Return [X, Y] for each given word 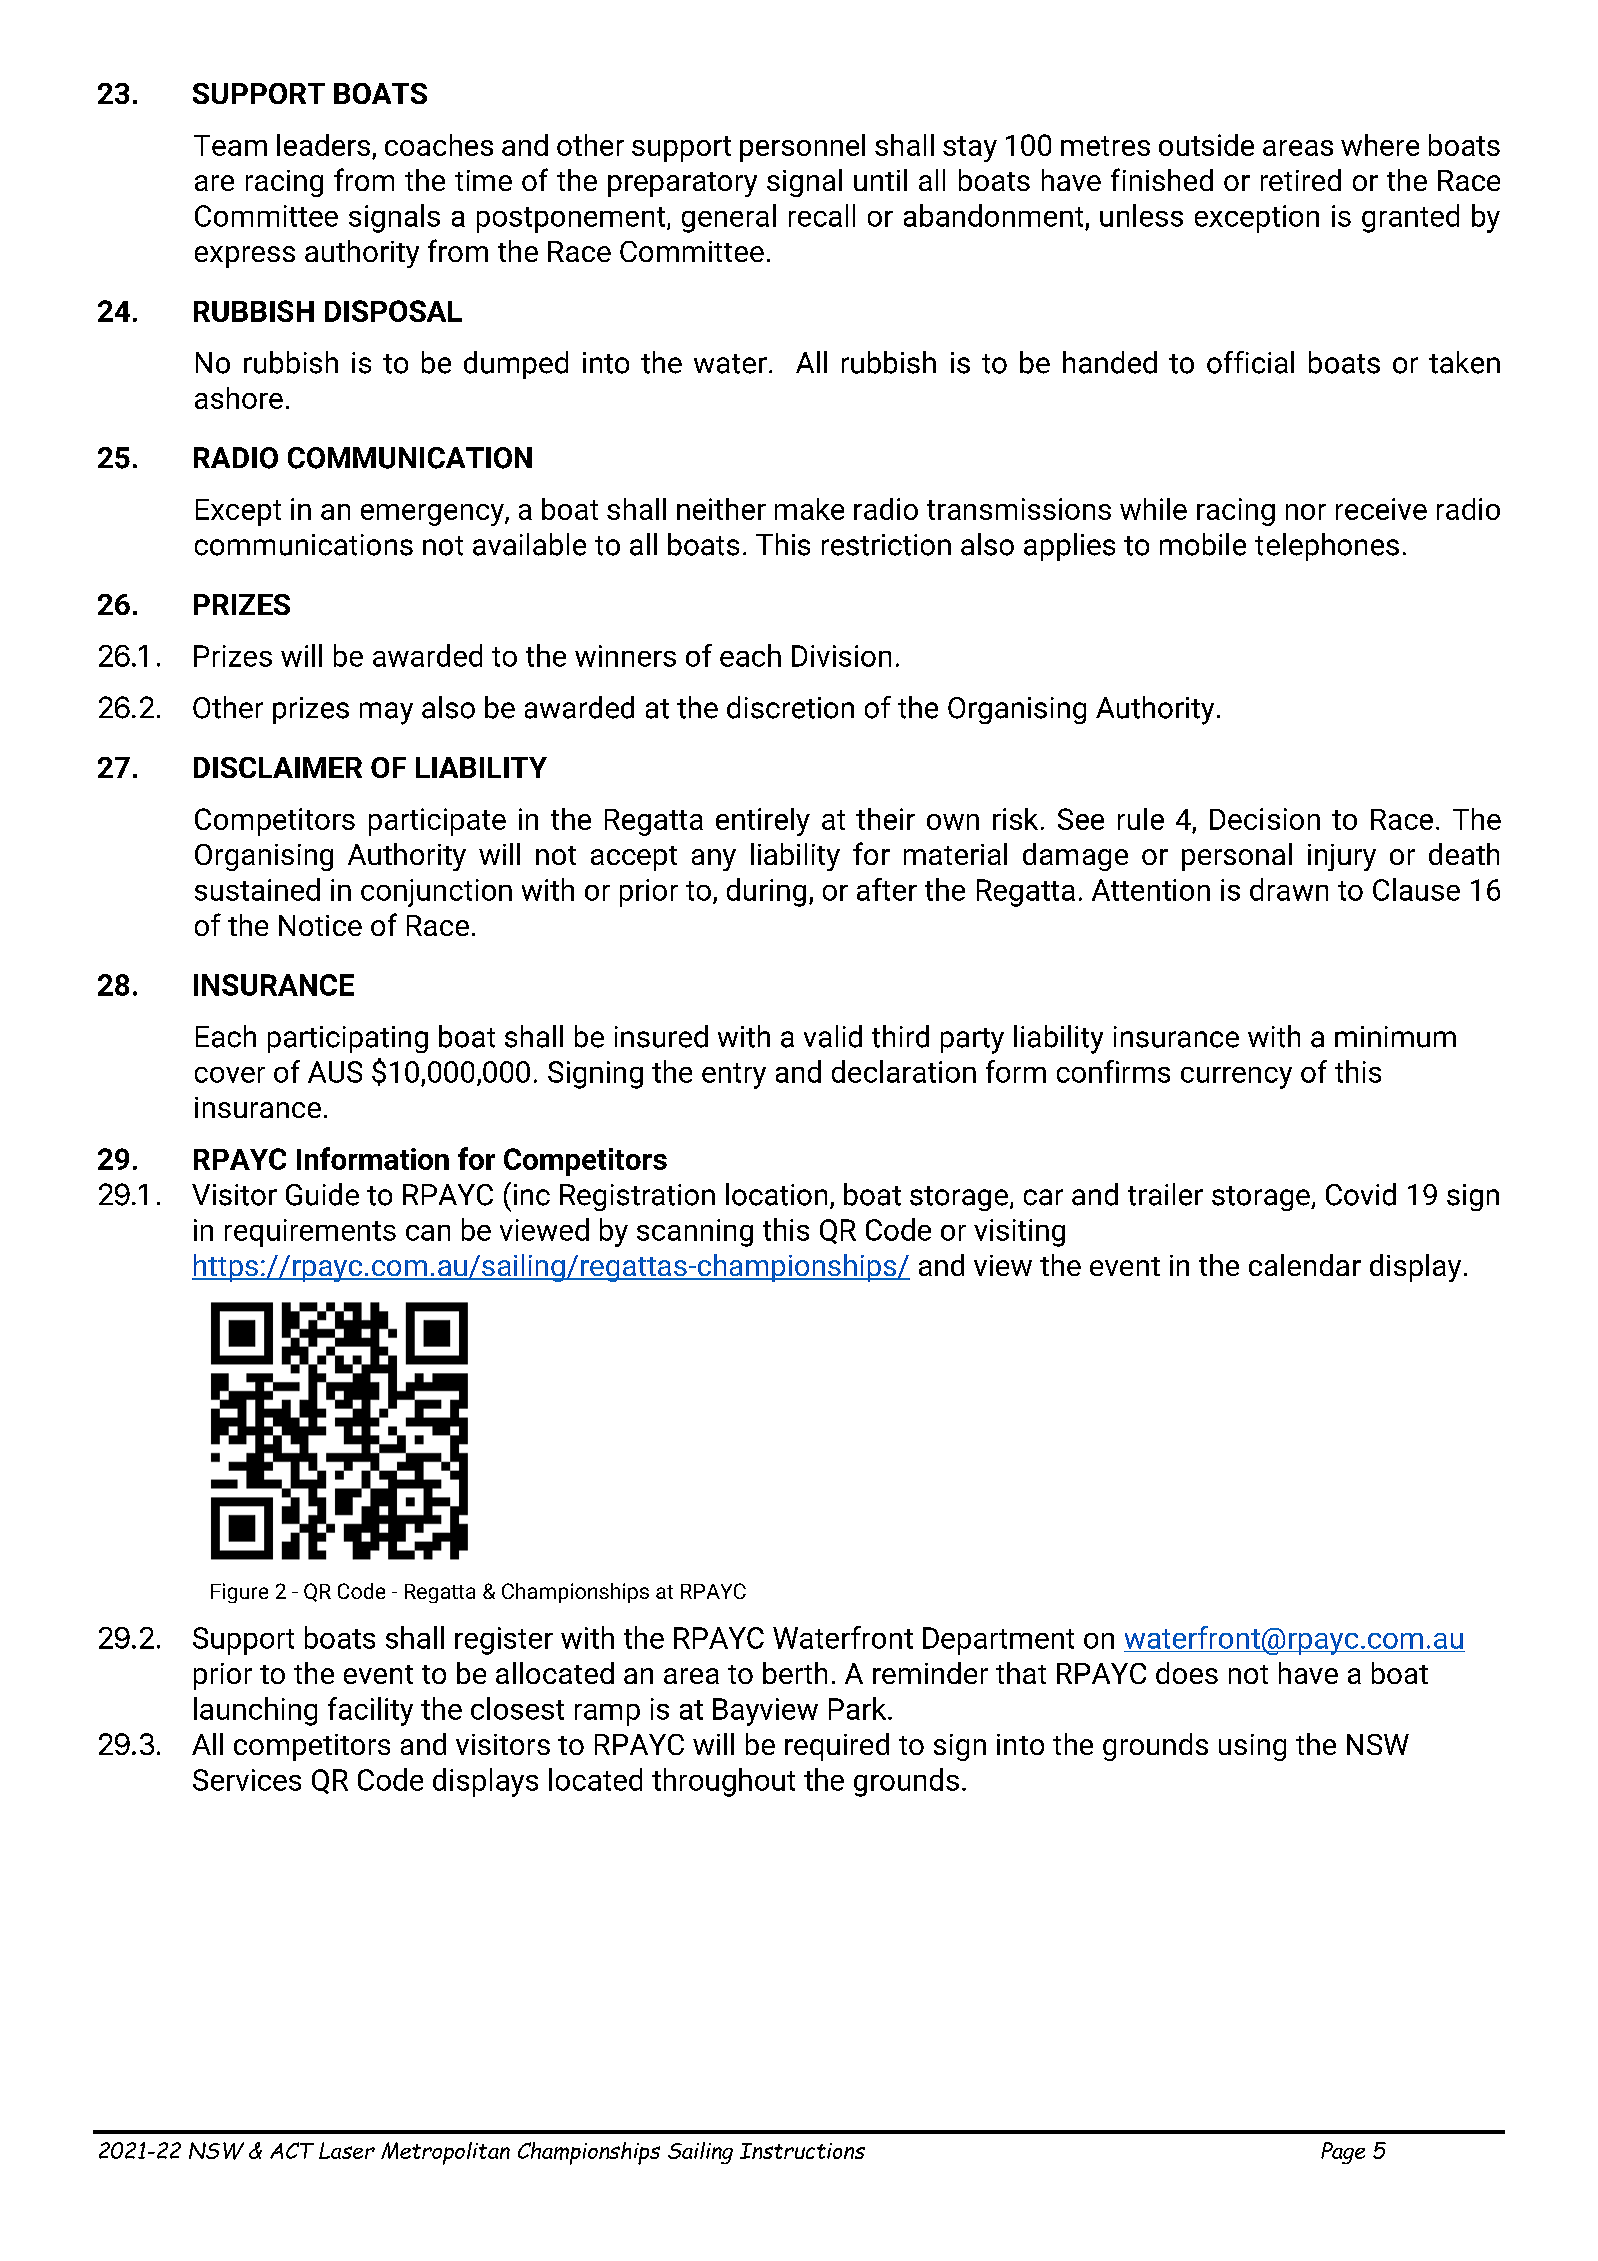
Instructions [802, 2151]
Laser [347, 2150]
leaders [323, 145]
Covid [1361, 1194]
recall [822, 215]
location [776, 1194]
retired [1301, 180]
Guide [322, 1194]
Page [1343, 2153]
